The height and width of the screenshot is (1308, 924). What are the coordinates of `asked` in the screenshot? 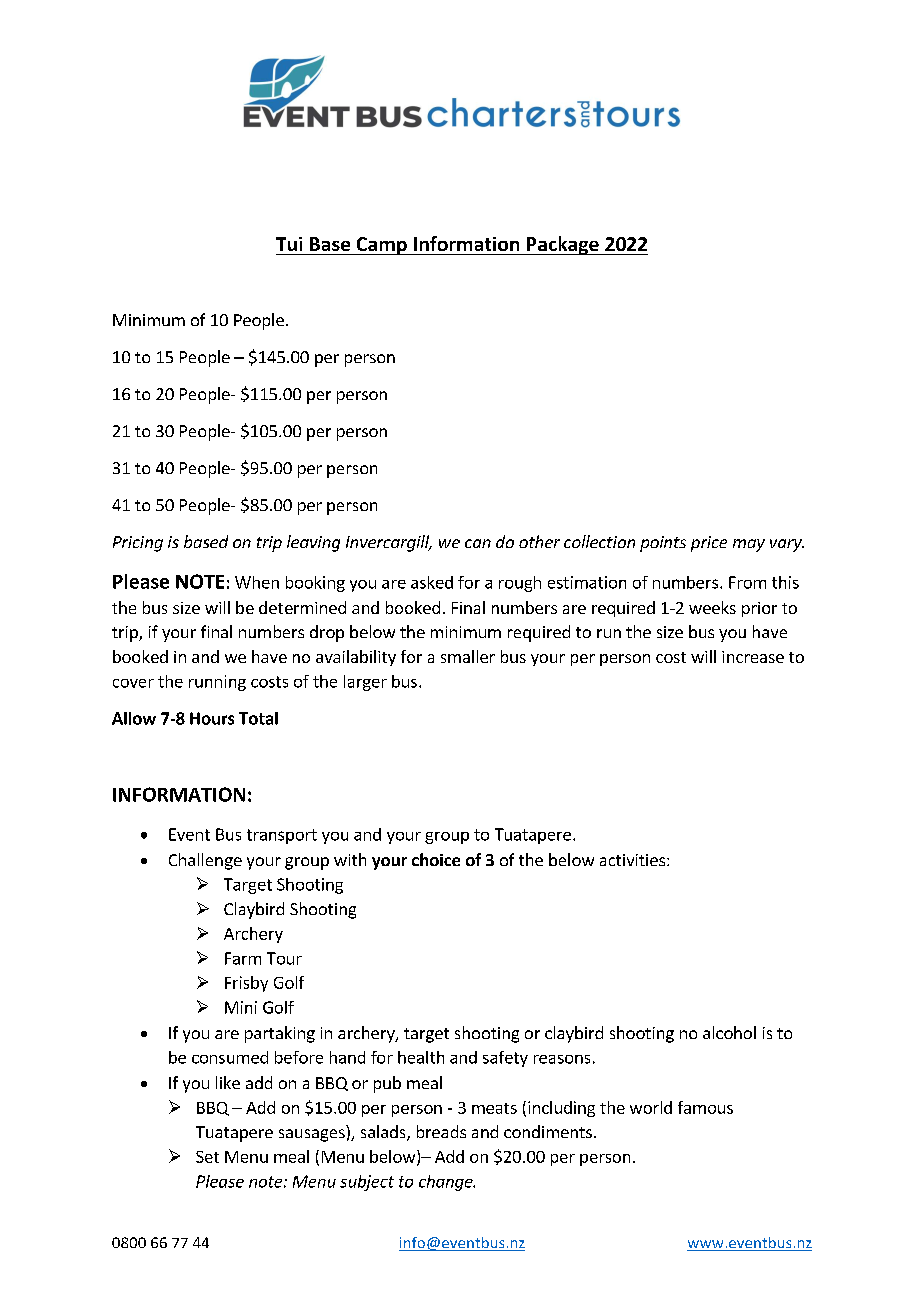 It's located at (432, 582).
